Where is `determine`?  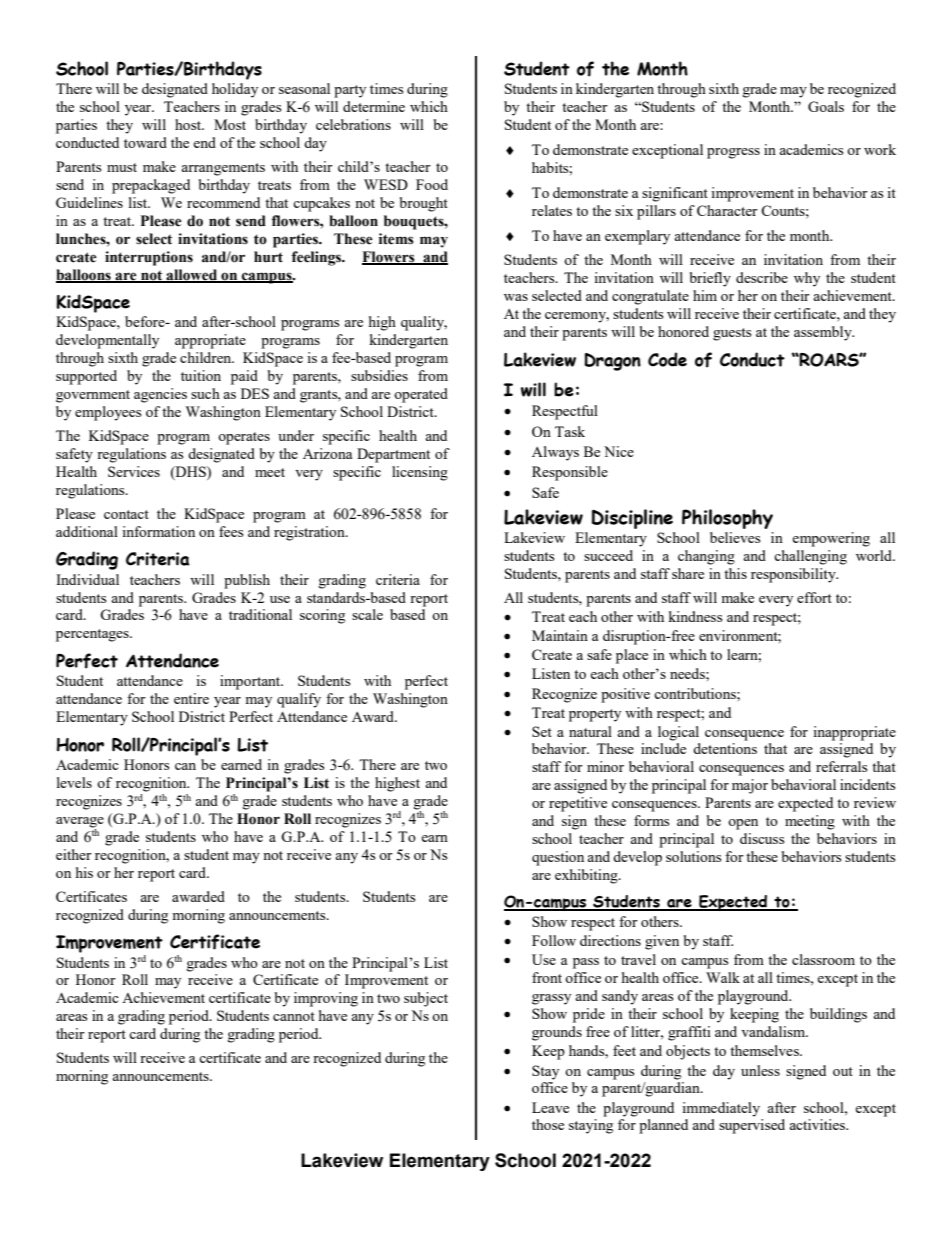
determine is located at coordinates (374, 106).
